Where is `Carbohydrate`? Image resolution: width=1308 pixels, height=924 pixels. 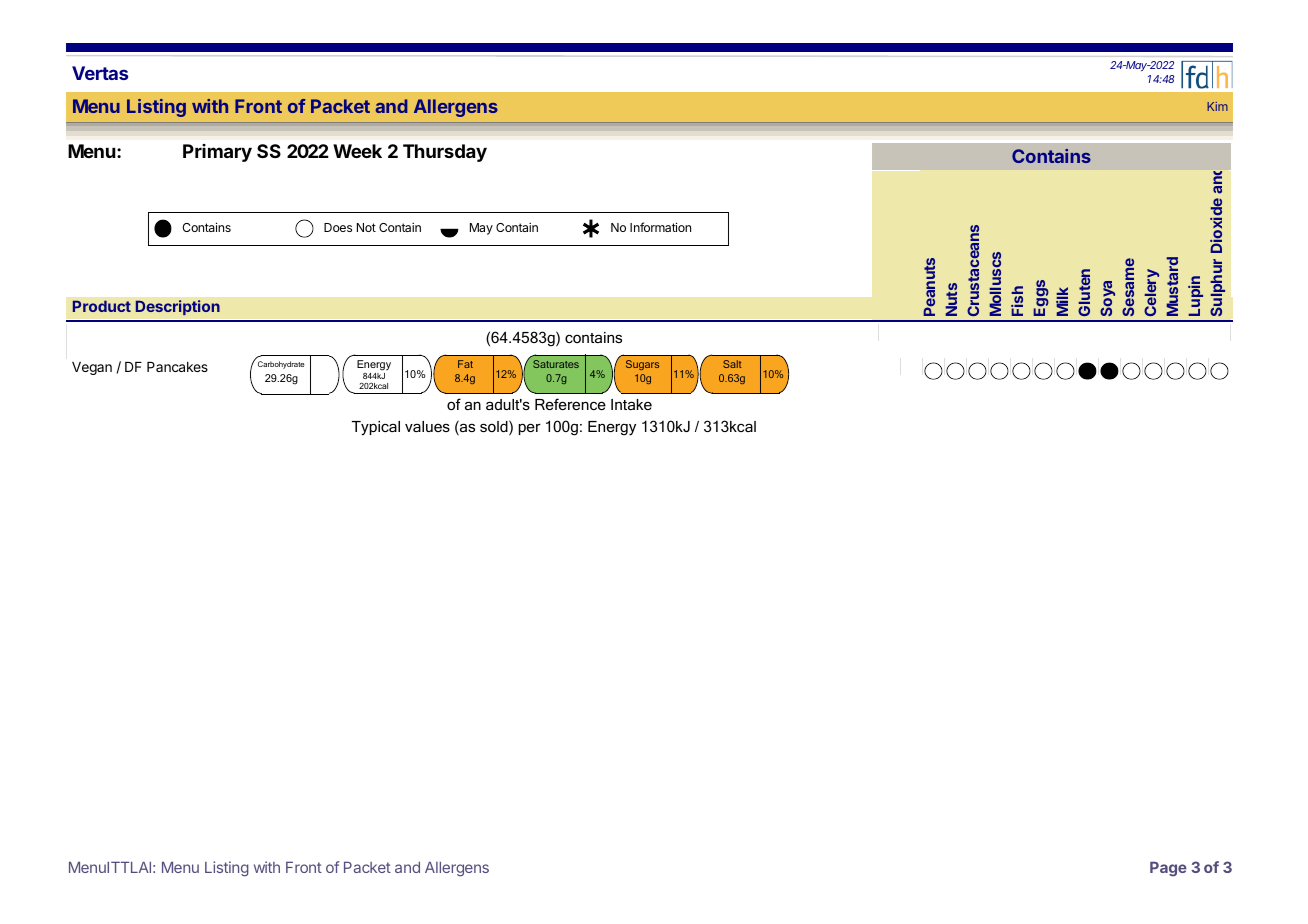
Carbohydrate is located at coordinates (281, 365).
